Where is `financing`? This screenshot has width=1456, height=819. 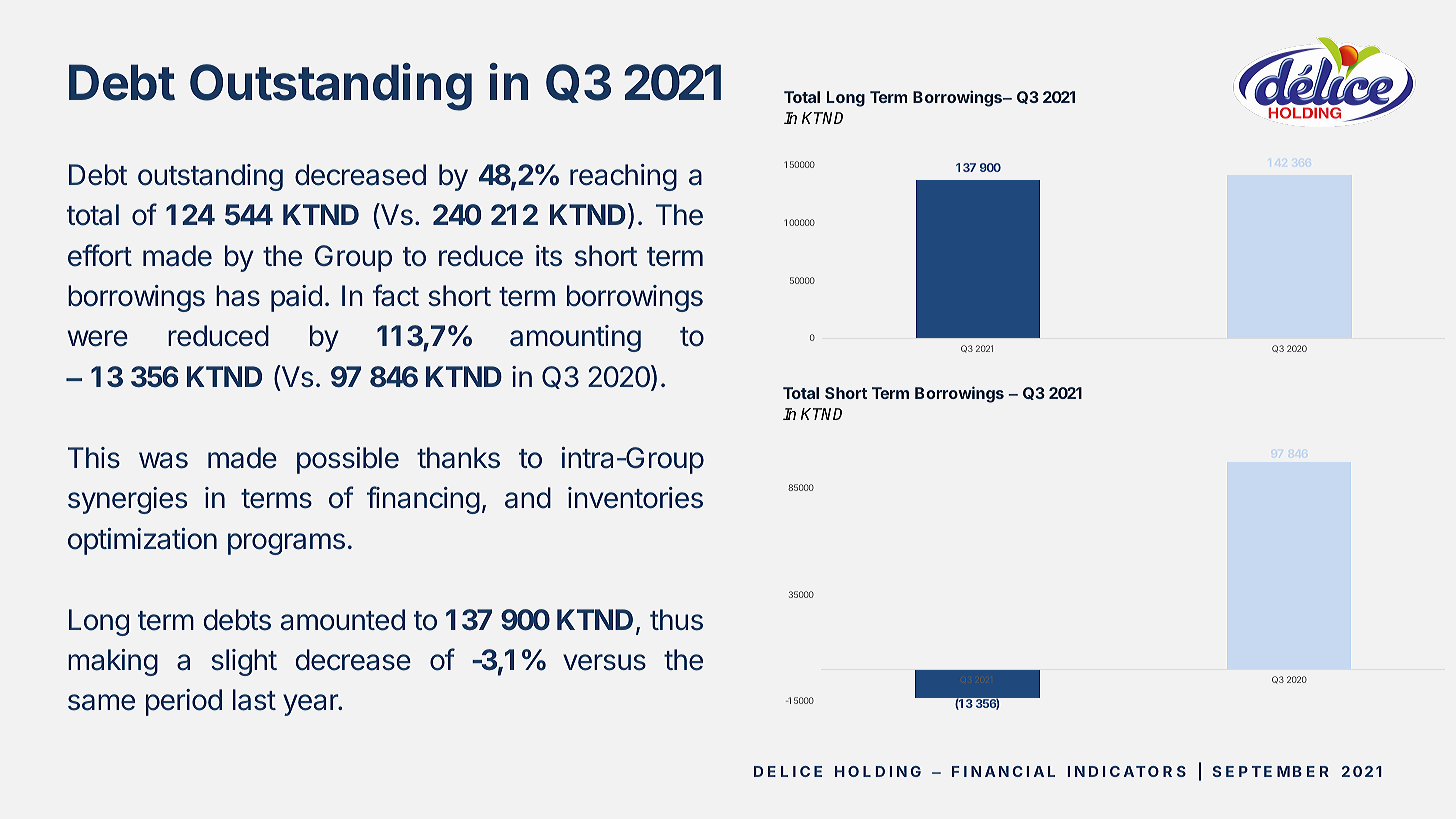 financing is located at coordinates (423, 500).
